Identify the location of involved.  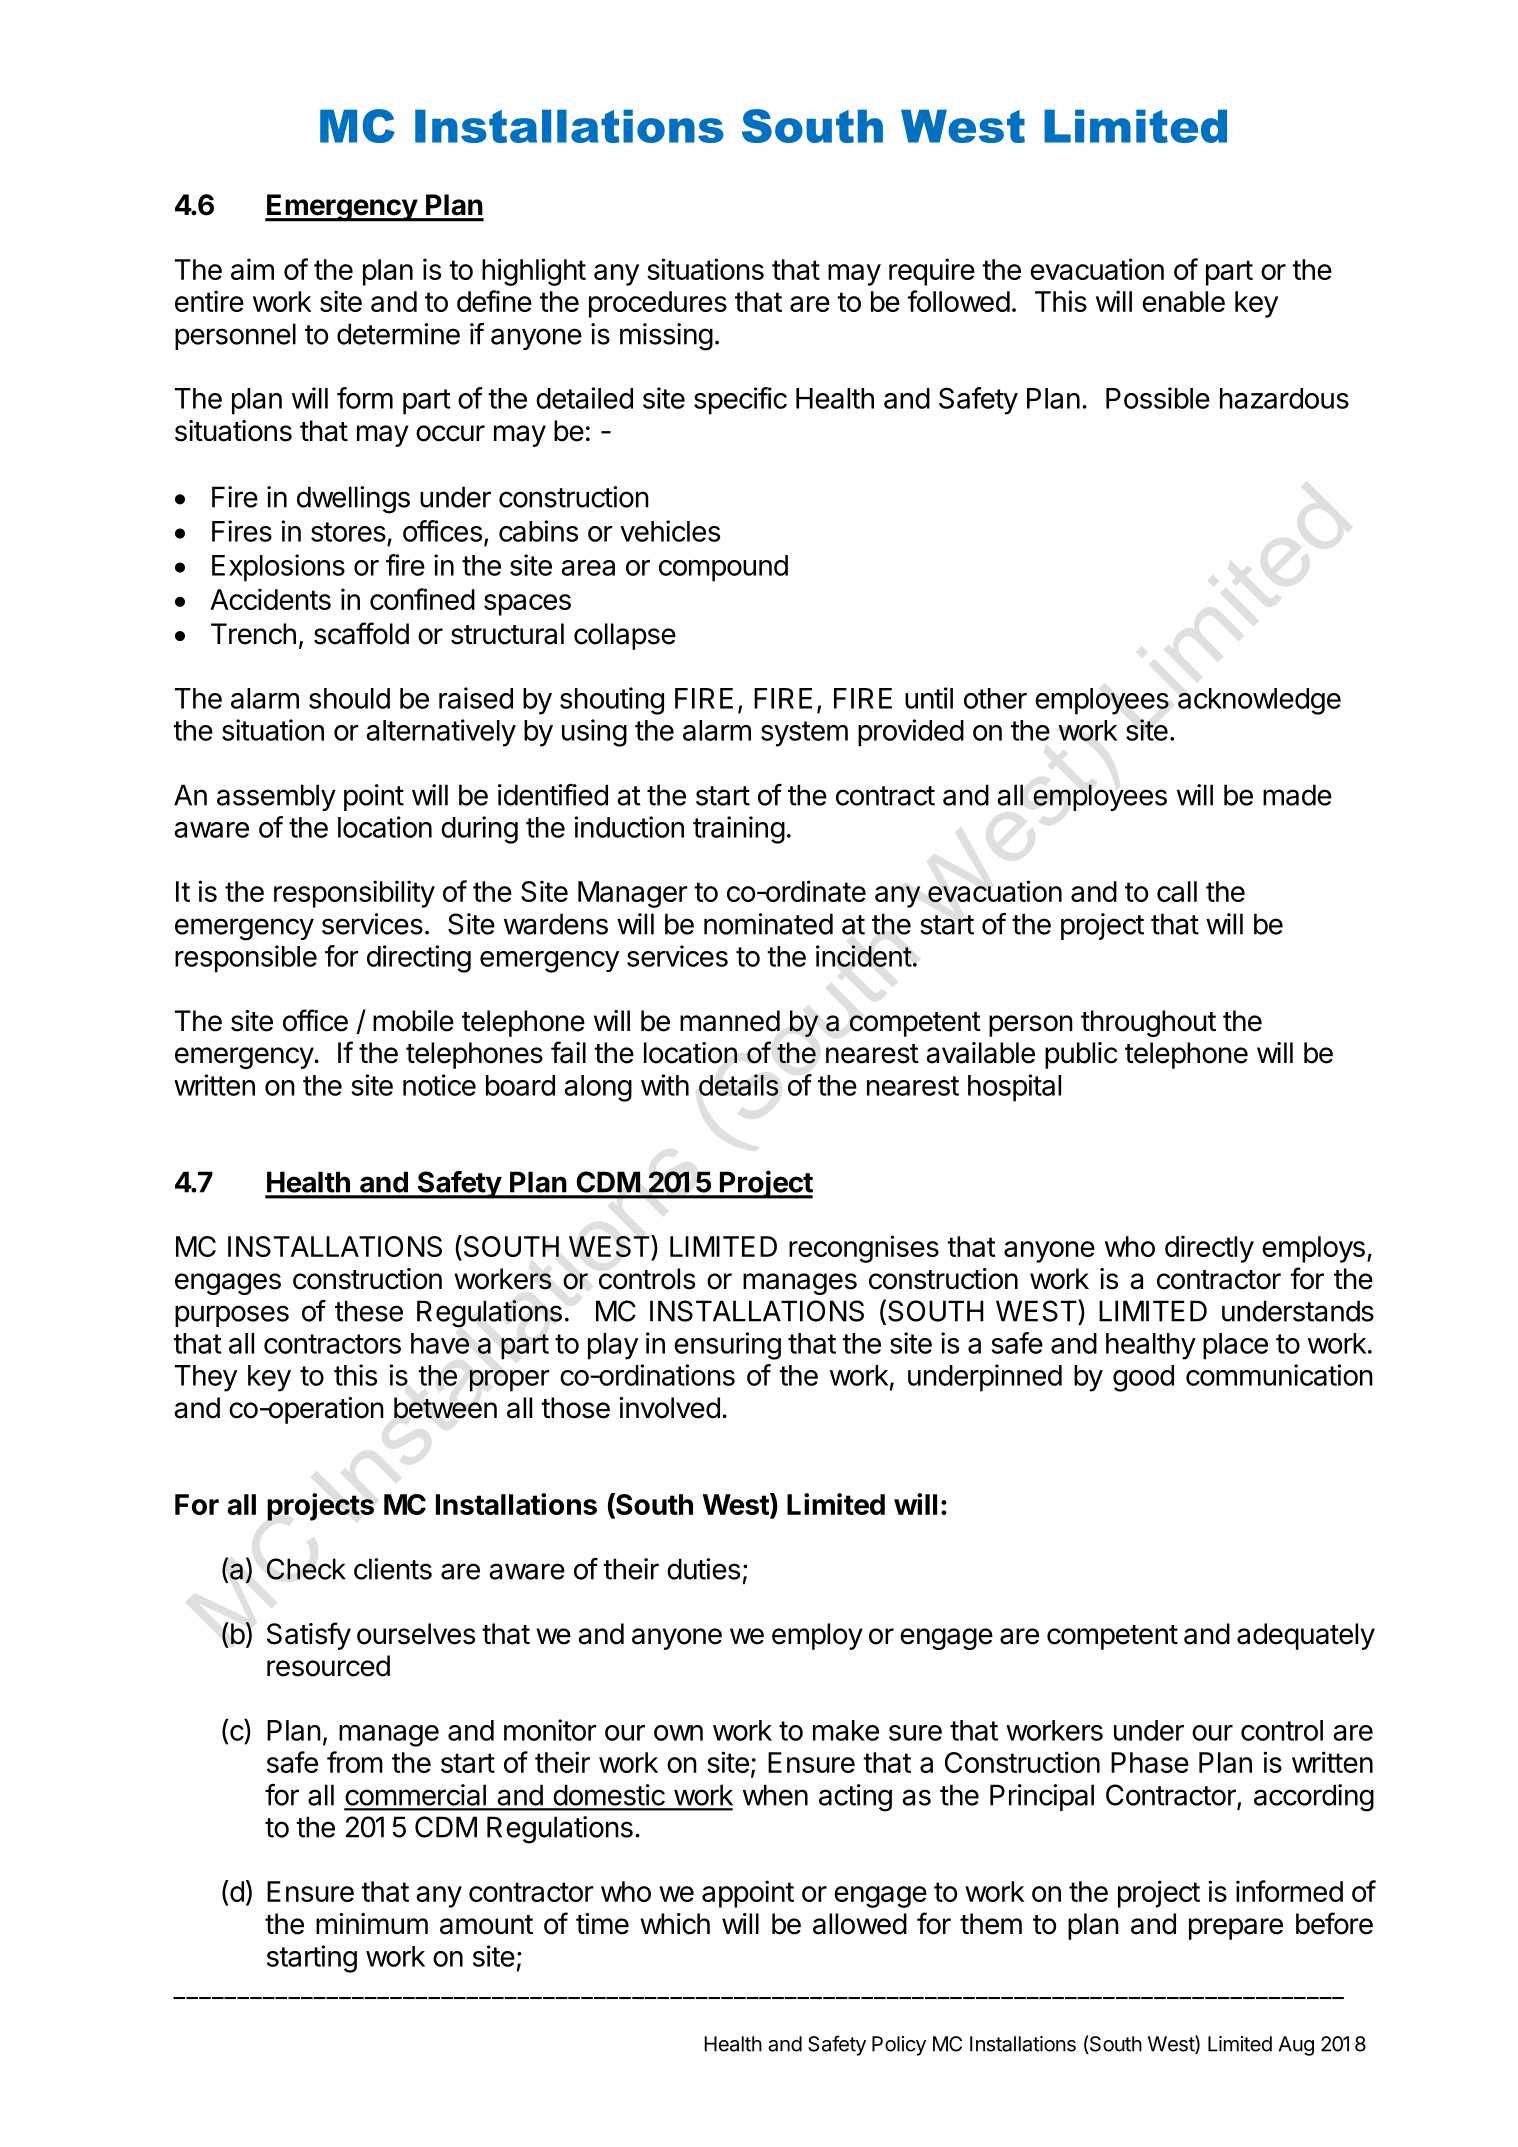
(669, 1408).
